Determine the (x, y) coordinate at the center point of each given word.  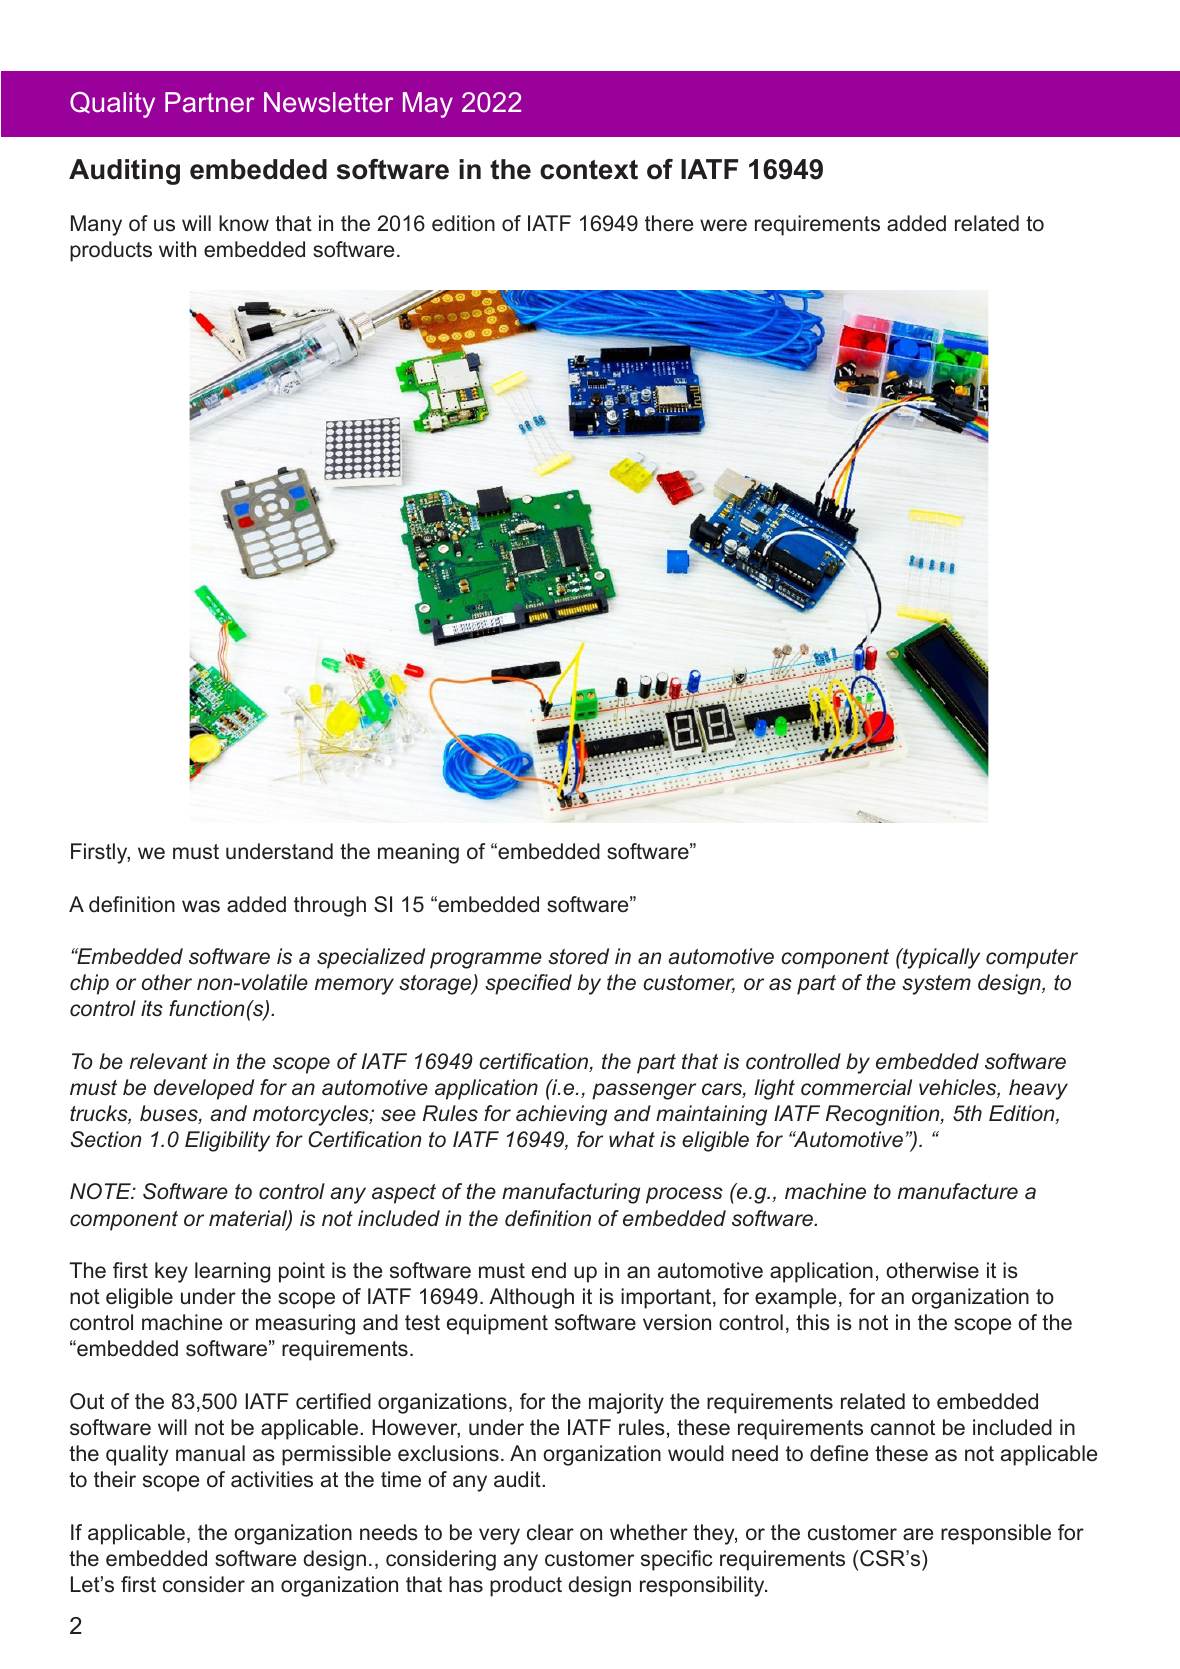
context (589, 170)
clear (550, 1532)
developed (204, 1089)
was (201, 906)
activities (272, 1479)
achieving (561, 1115)
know (244, 223)
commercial (856, 1087)
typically (940, 958)
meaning (418, 853)
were (723, 225)
